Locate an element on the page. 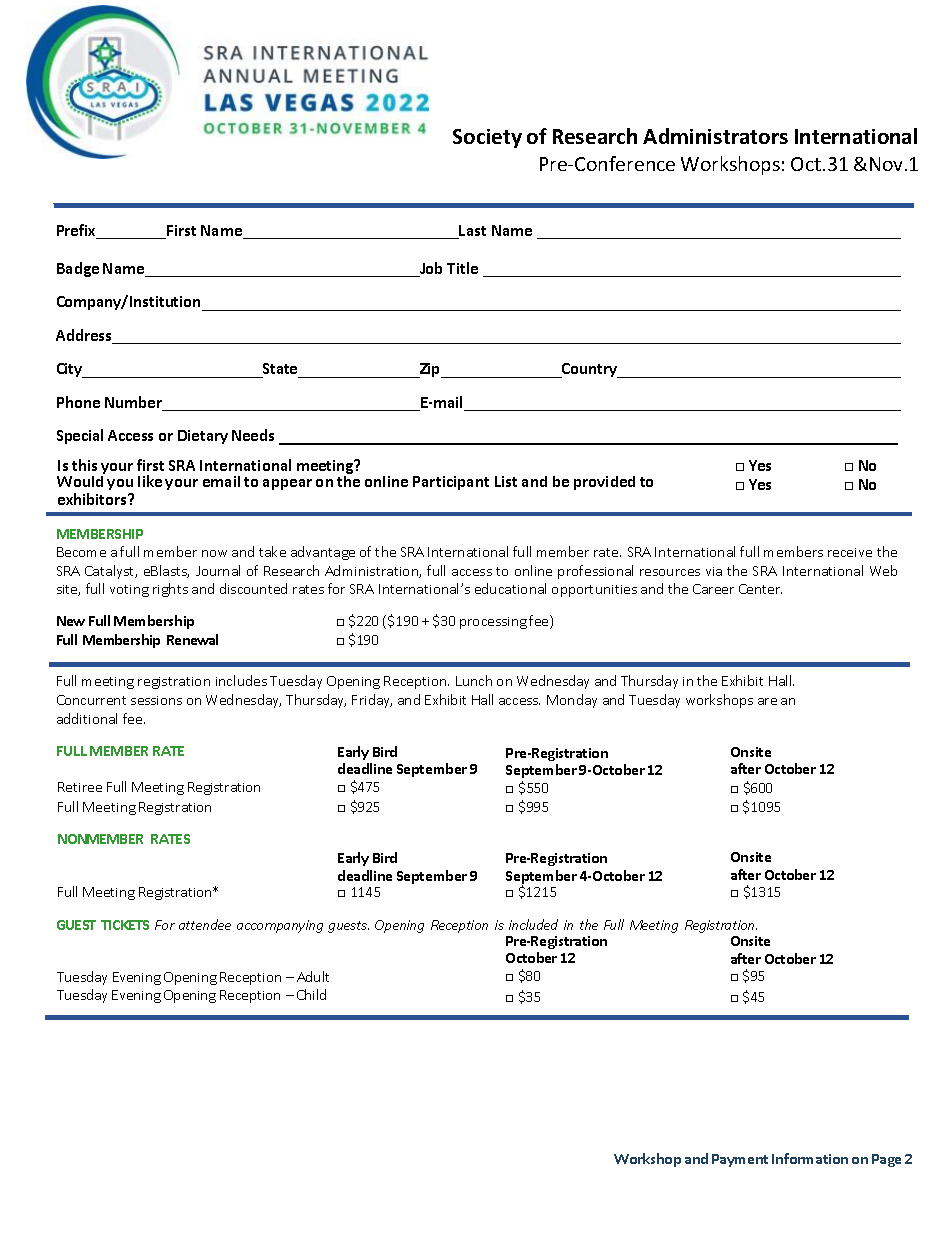  included is located at coordinates (533, 924).
